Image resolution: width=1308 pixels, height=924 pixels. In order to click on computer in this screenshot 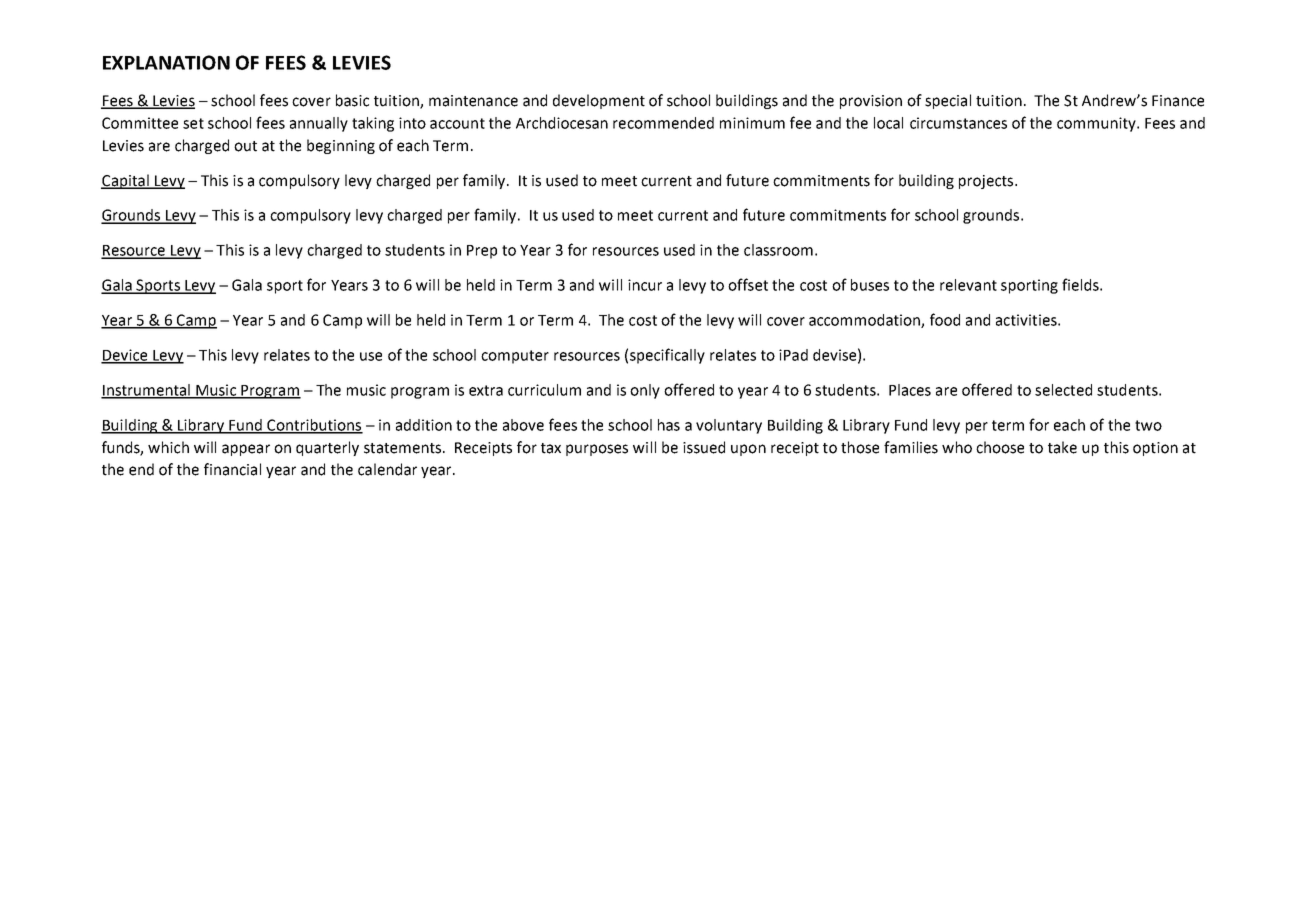, I will do `click(515, 357)`.
